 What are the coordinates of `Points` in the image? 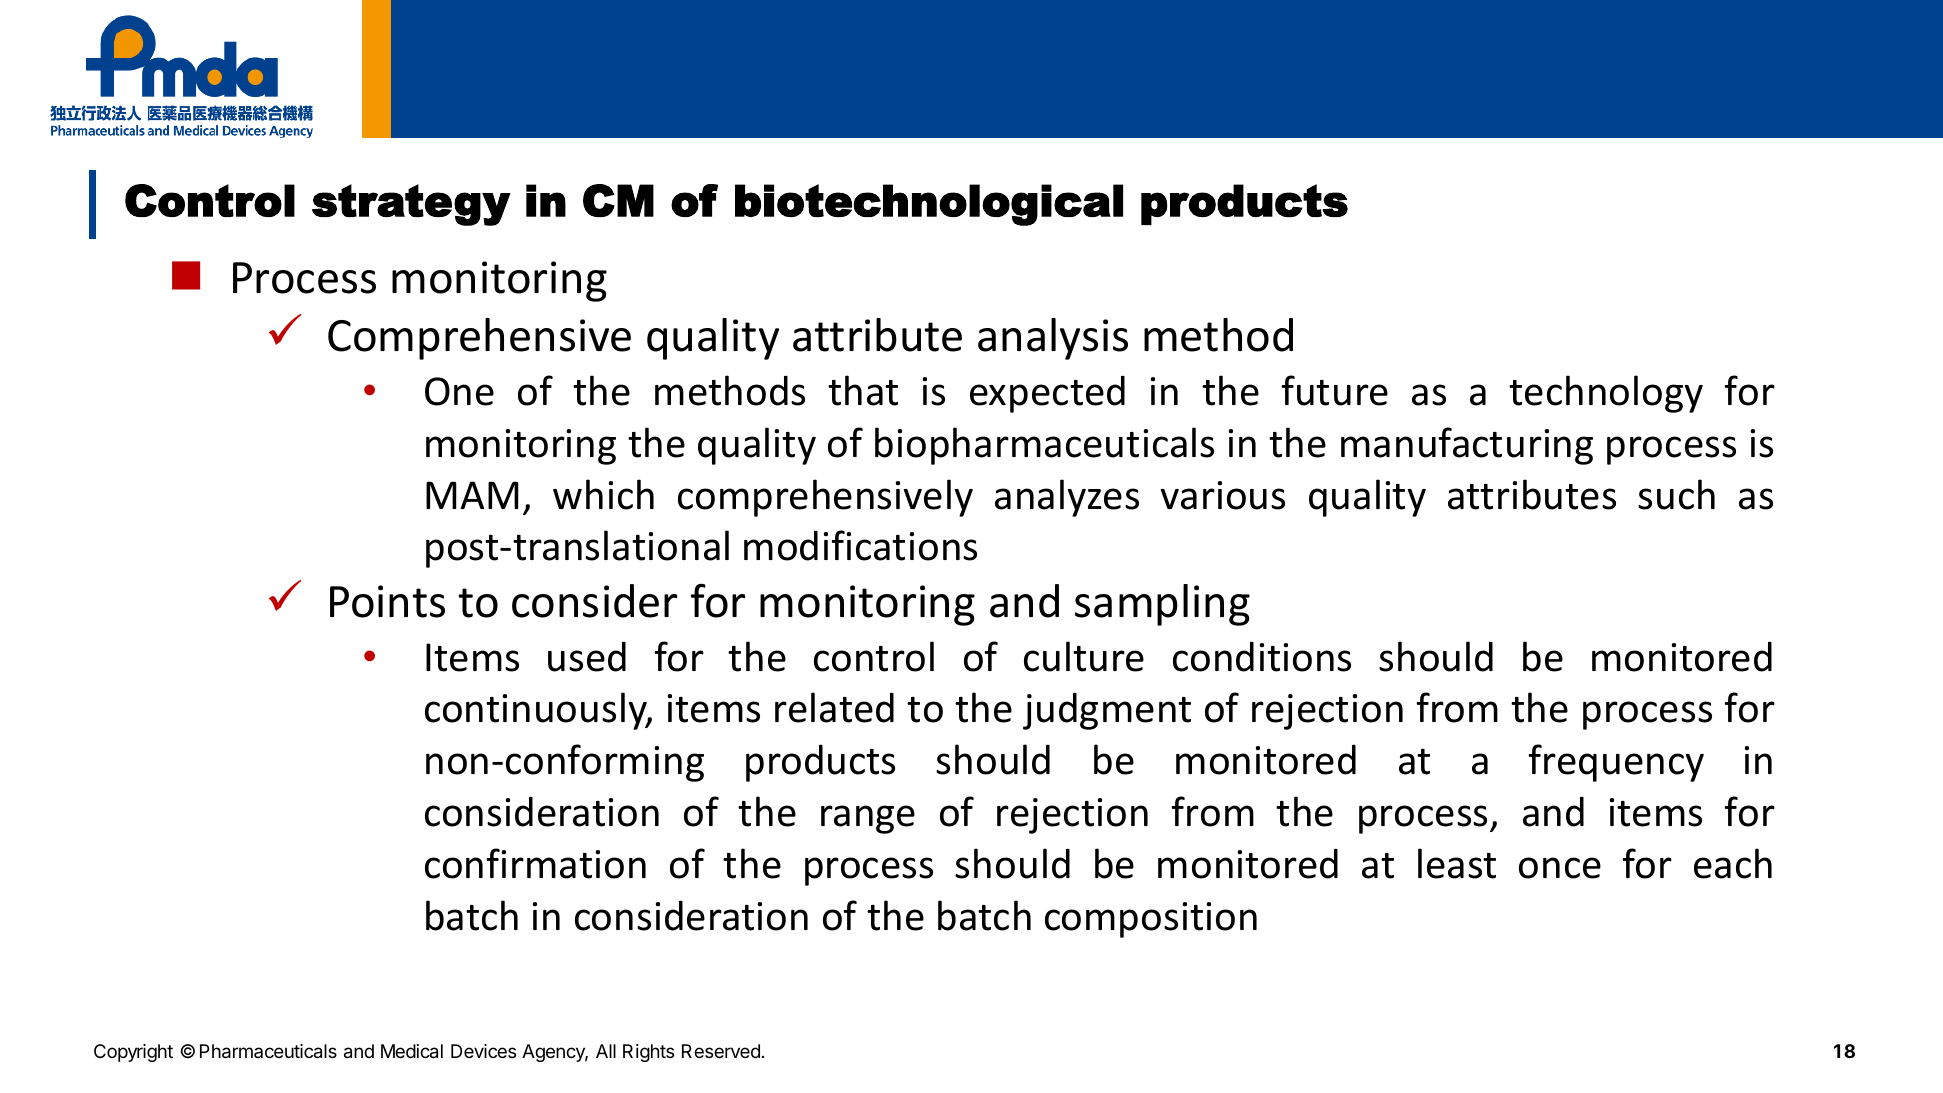 It's located at (387, 601).
